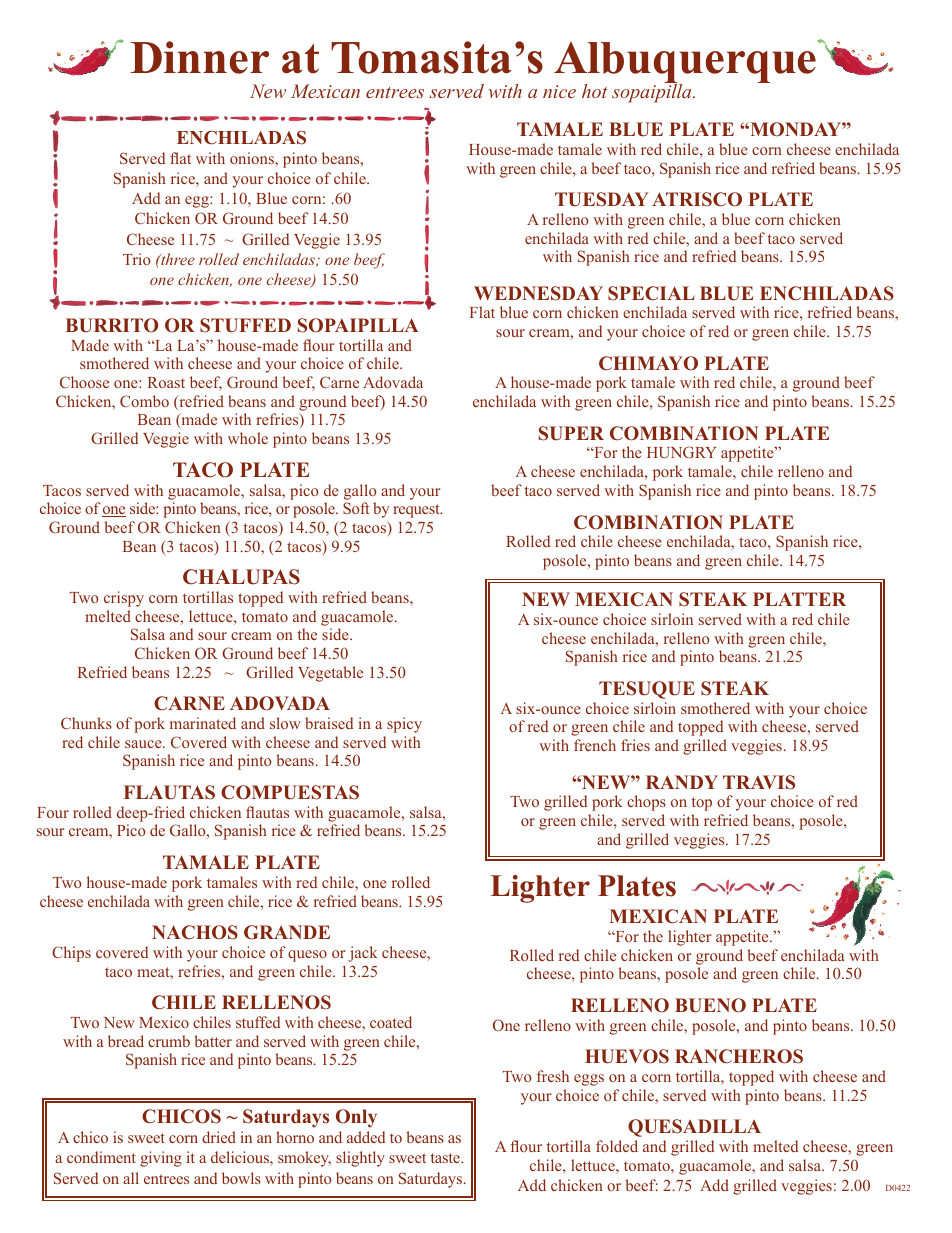 The image size is (952, 1233). What do you see at coordinates (686, 63) in the screenshot?
I see `Albuquerque` at bounding box center [686, 63].
